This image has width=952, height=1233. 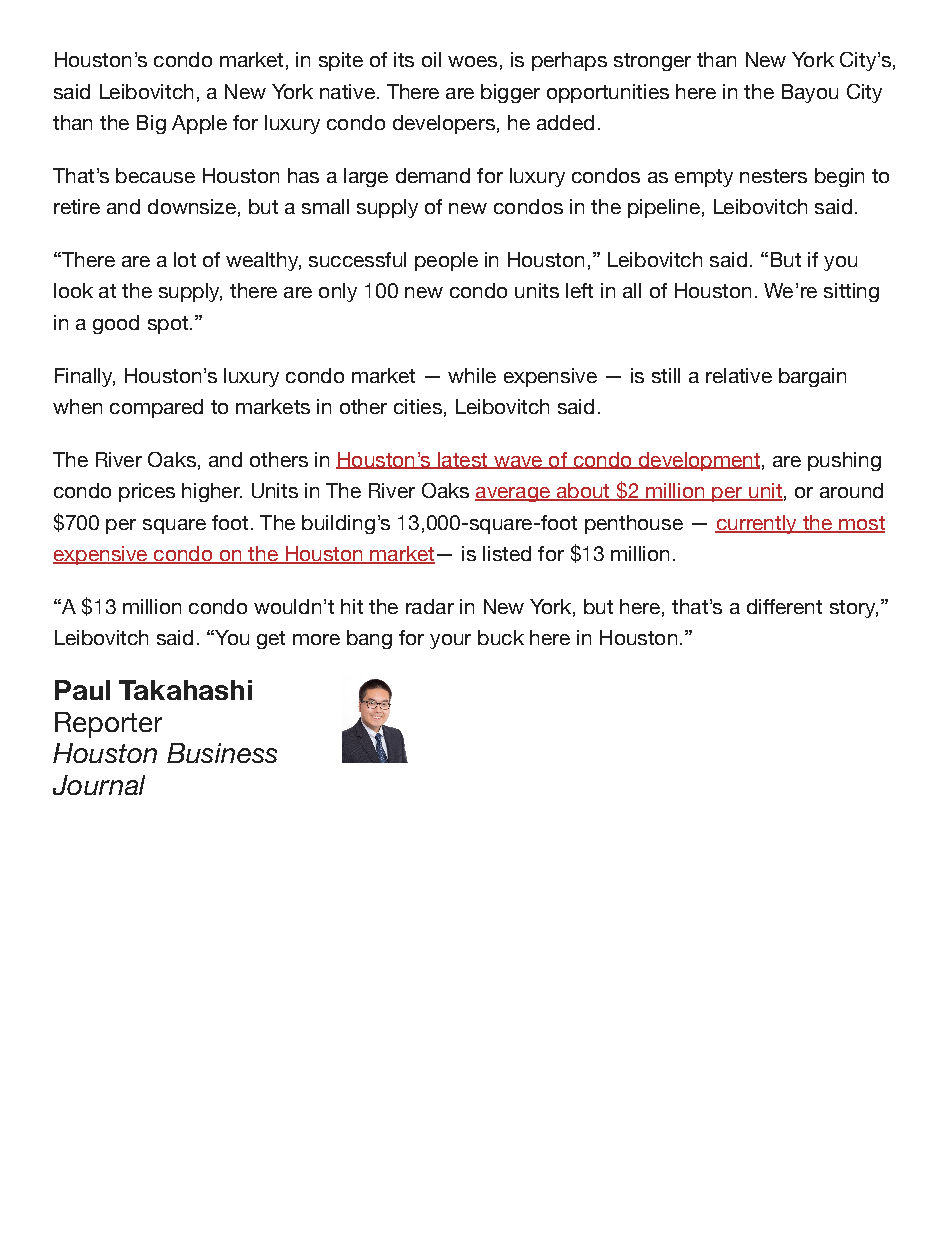 What do you see at coordinates (450, 641) in the image?
I see `your` at bounding box center [450, 641].
